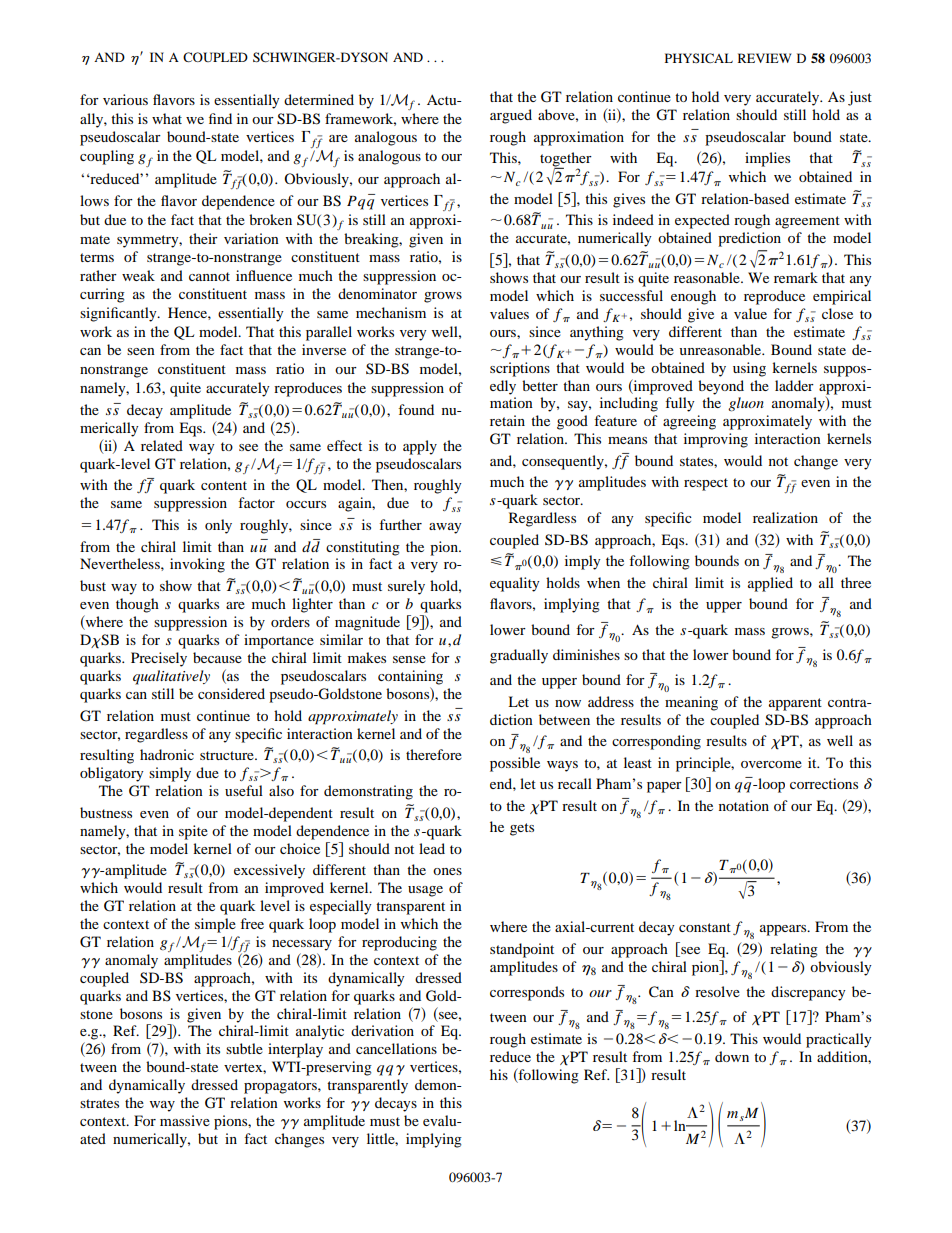 This screenshot has height=1233, width=952. I want to click on possible, so click(515, 764).
